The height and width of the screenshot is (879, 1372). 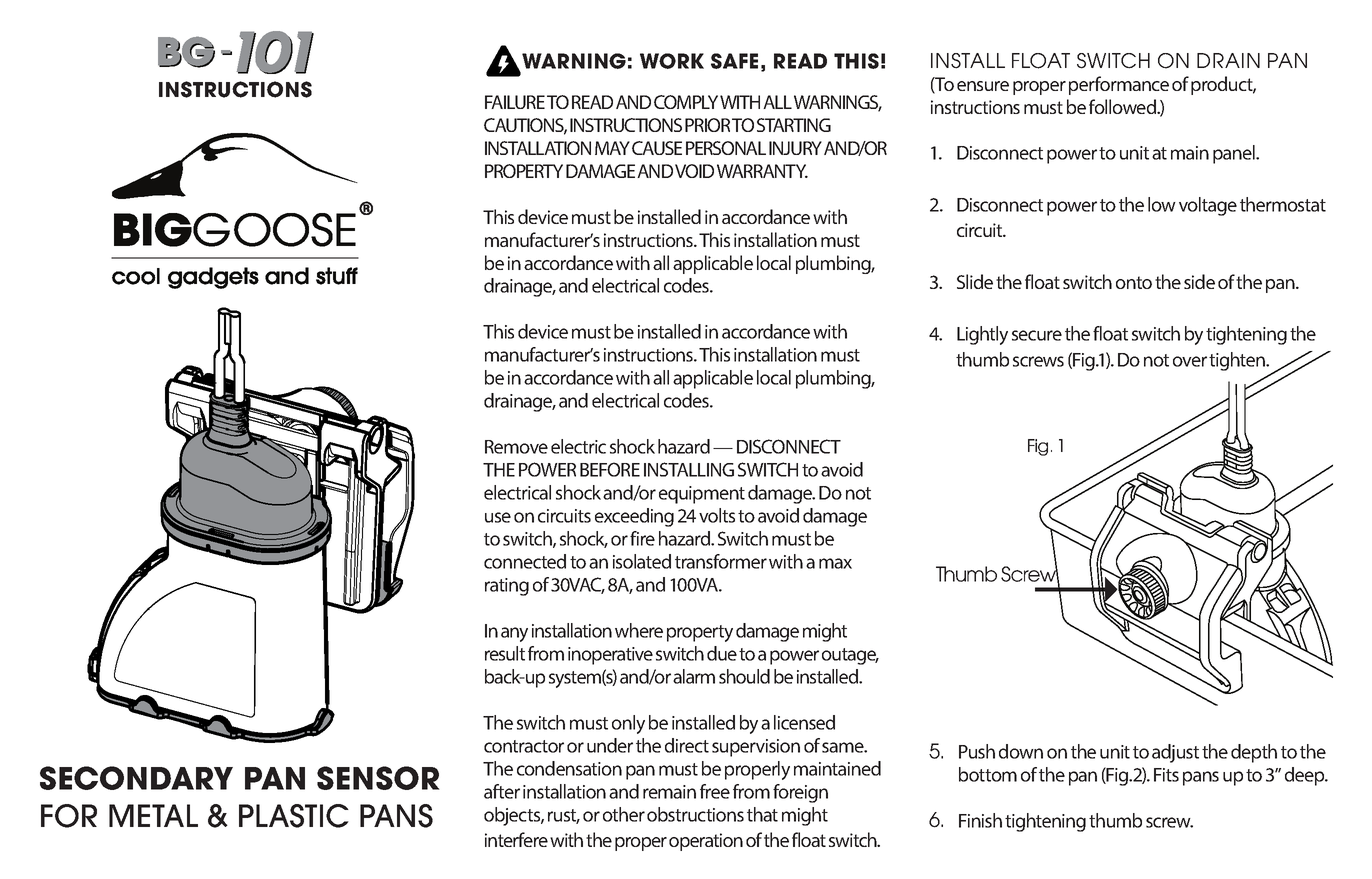 What do you see at coordinates (686, 102) in the screenshot?
I see `COMPLY` at bounding box center [686, 102].
